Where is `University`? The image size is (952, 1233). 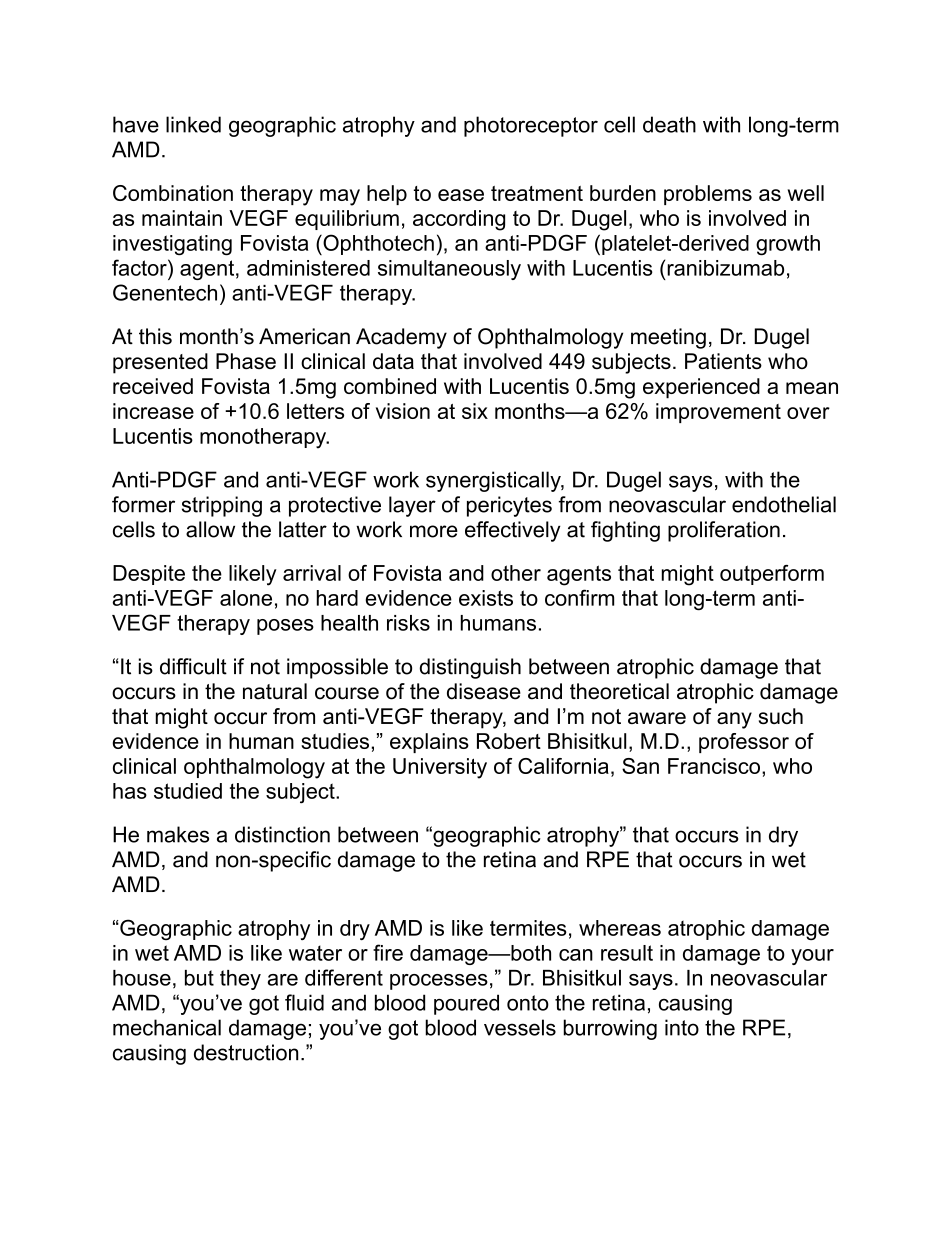
University is located at coordinates (440, 768).
